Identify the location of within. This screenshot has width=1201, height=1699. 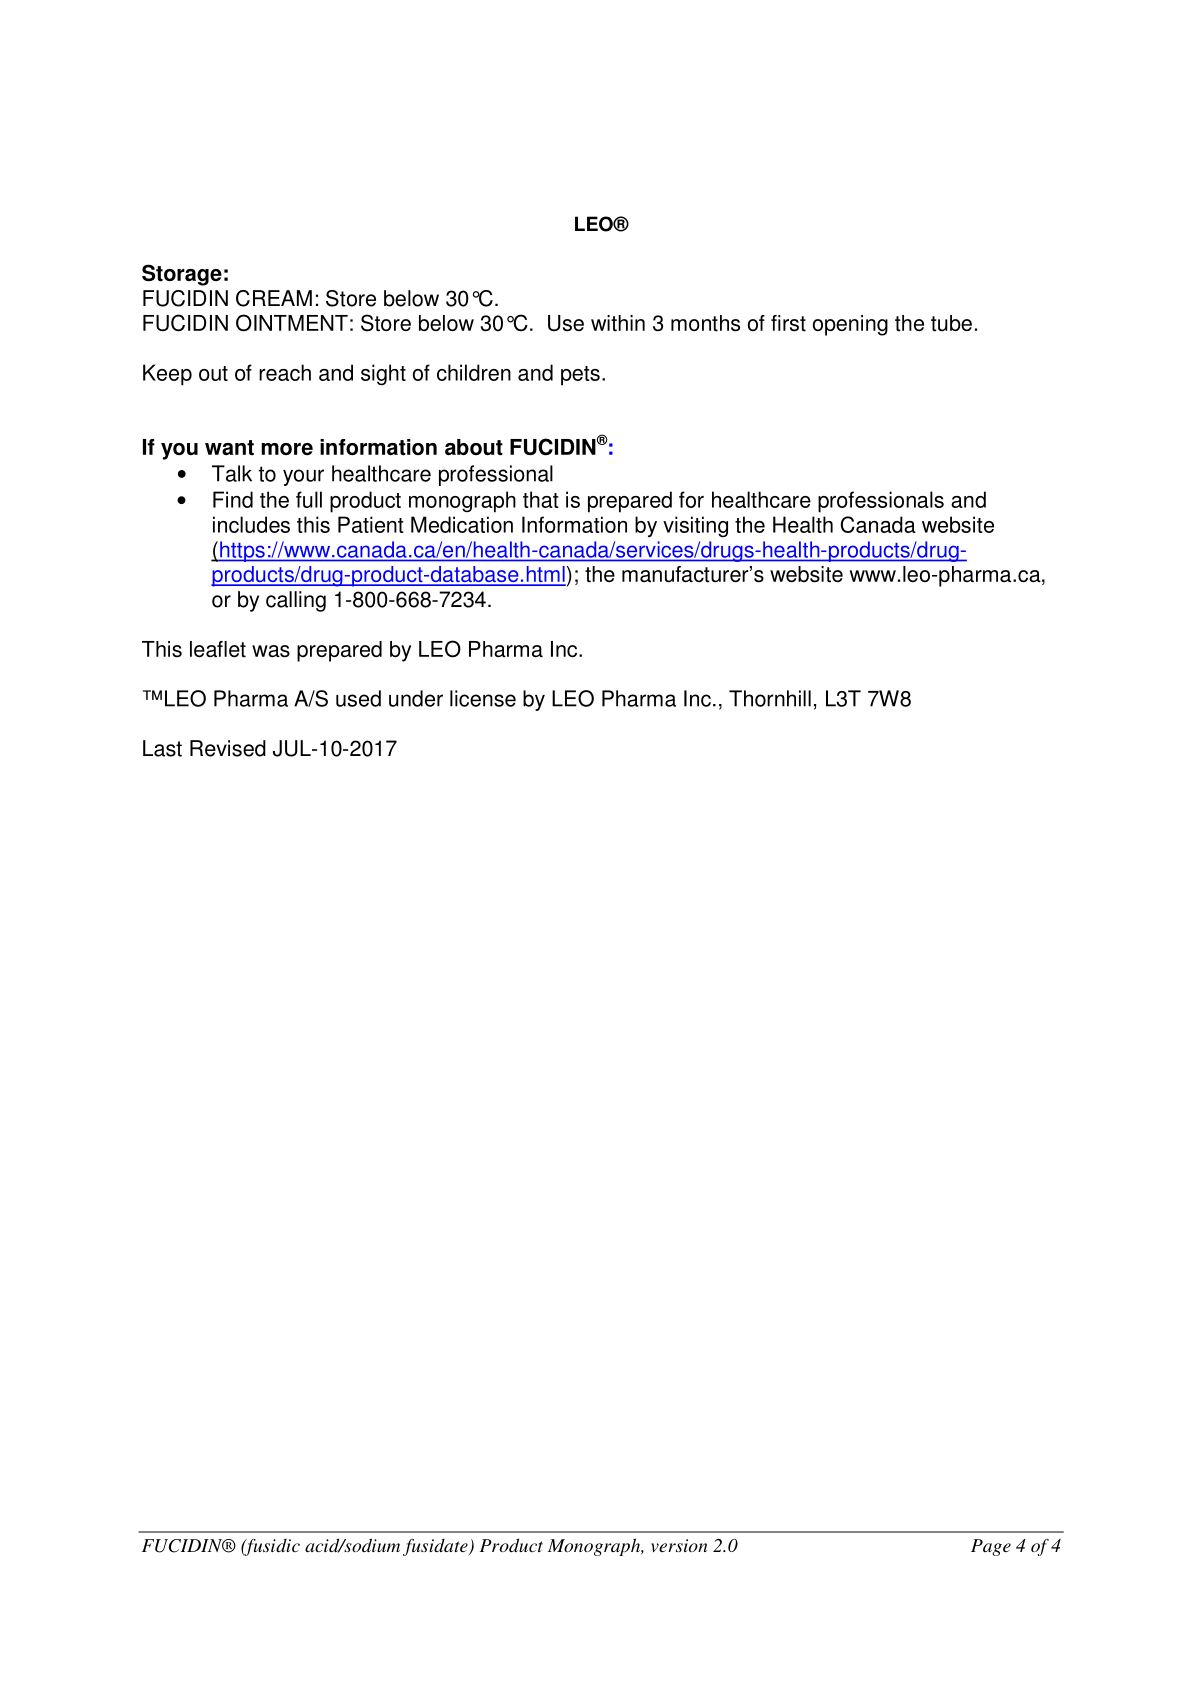
(618, 323).
